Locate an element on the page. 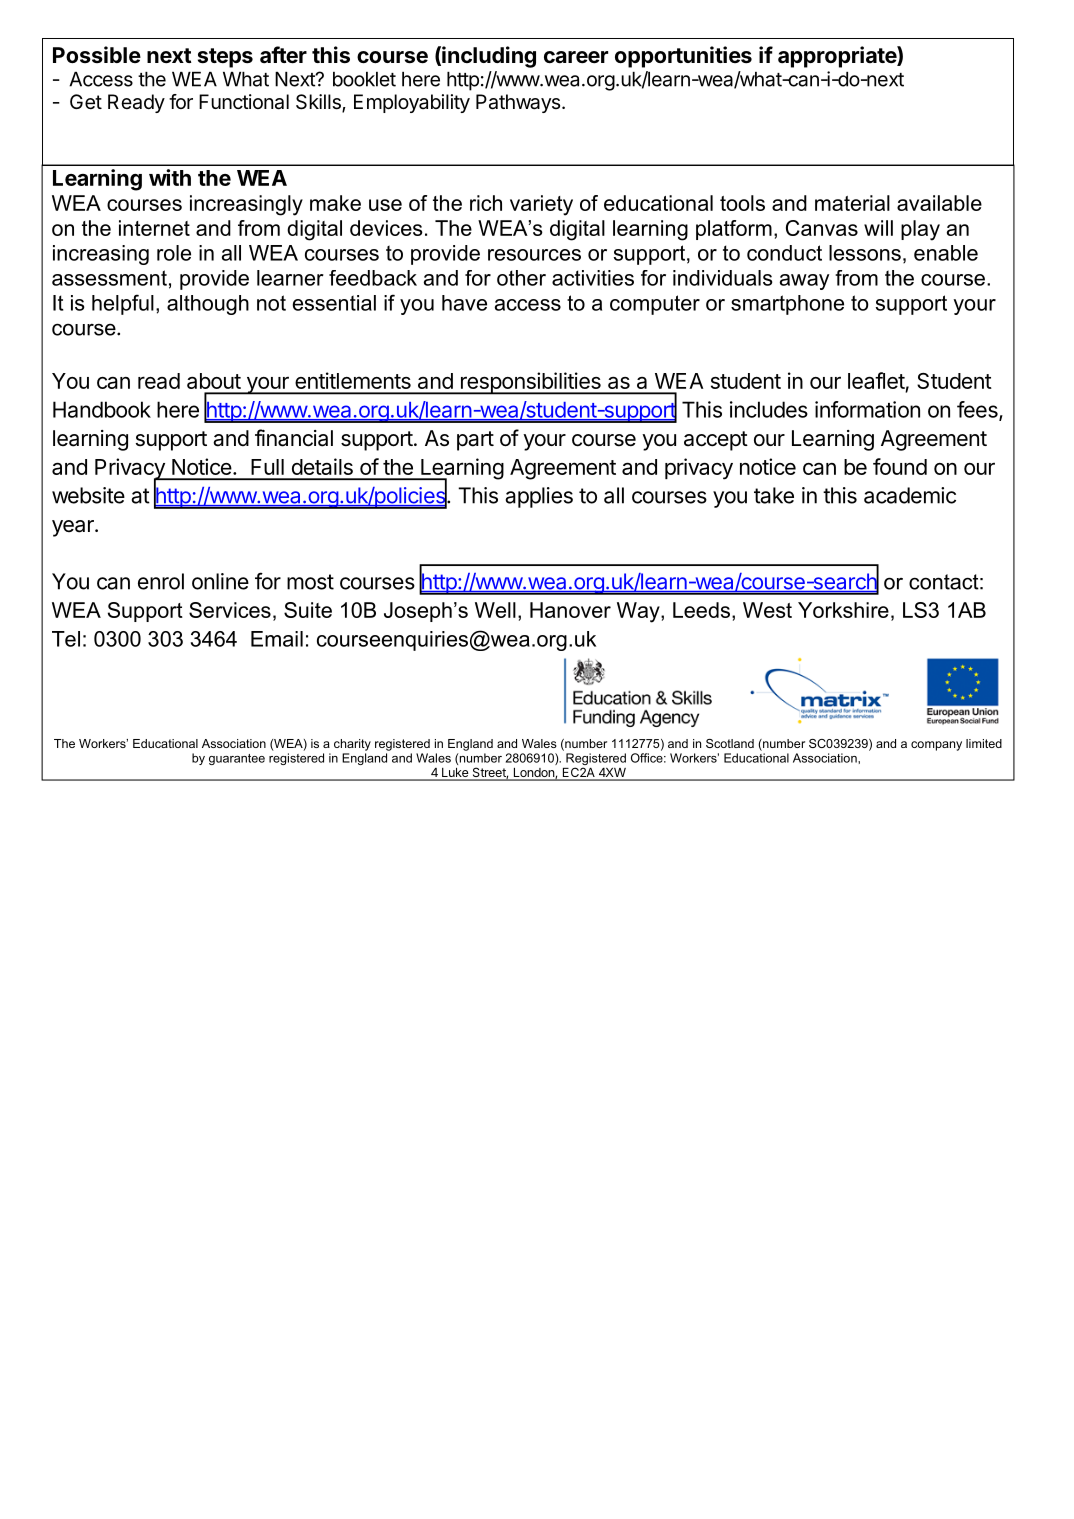 The image size is (1074, 1519). opportunities is located at coordinates (683, 57).
